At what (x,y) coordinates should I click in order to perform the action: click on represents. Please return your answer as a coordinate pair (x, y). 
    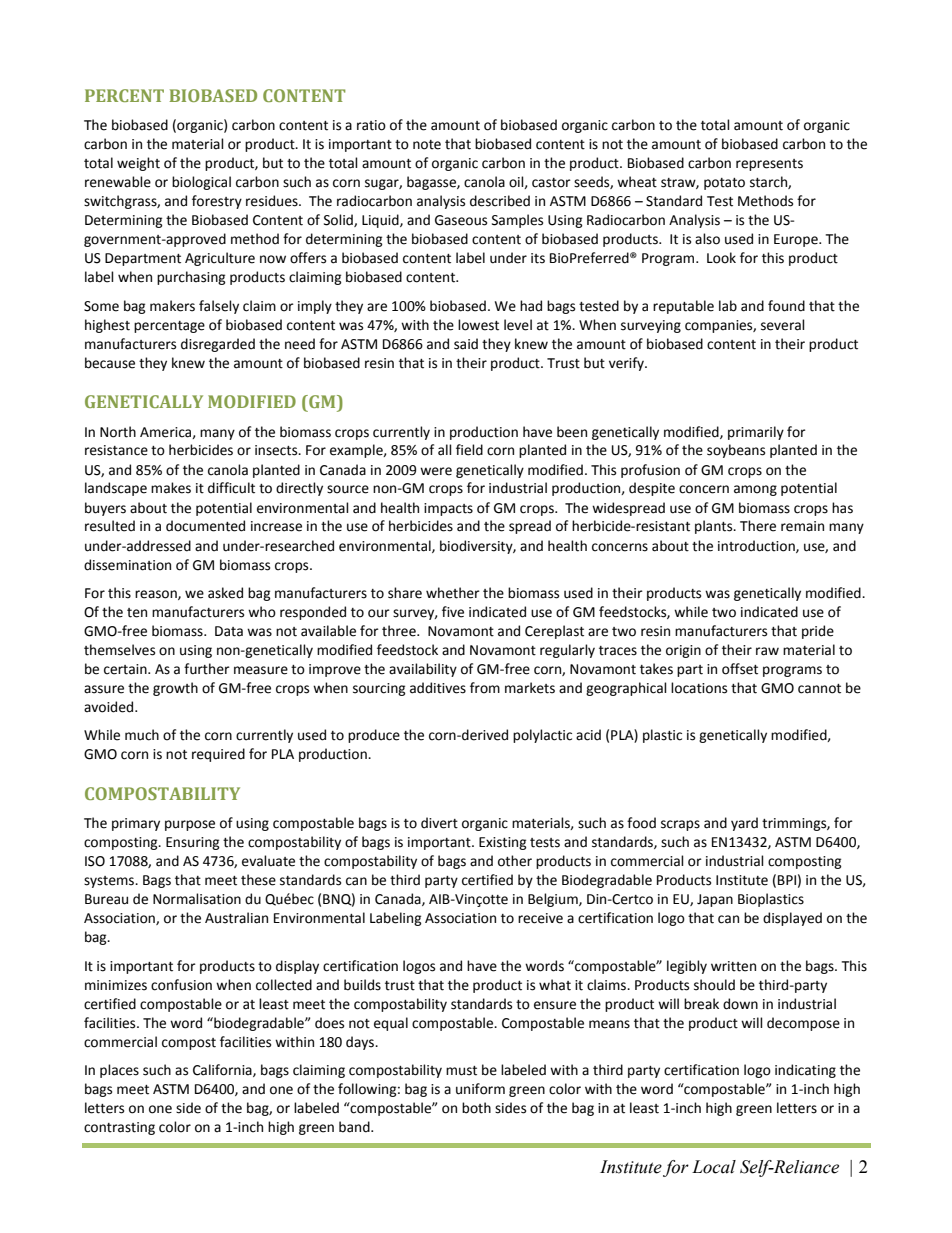
    Looking at the image, I should click on (769, 165).
